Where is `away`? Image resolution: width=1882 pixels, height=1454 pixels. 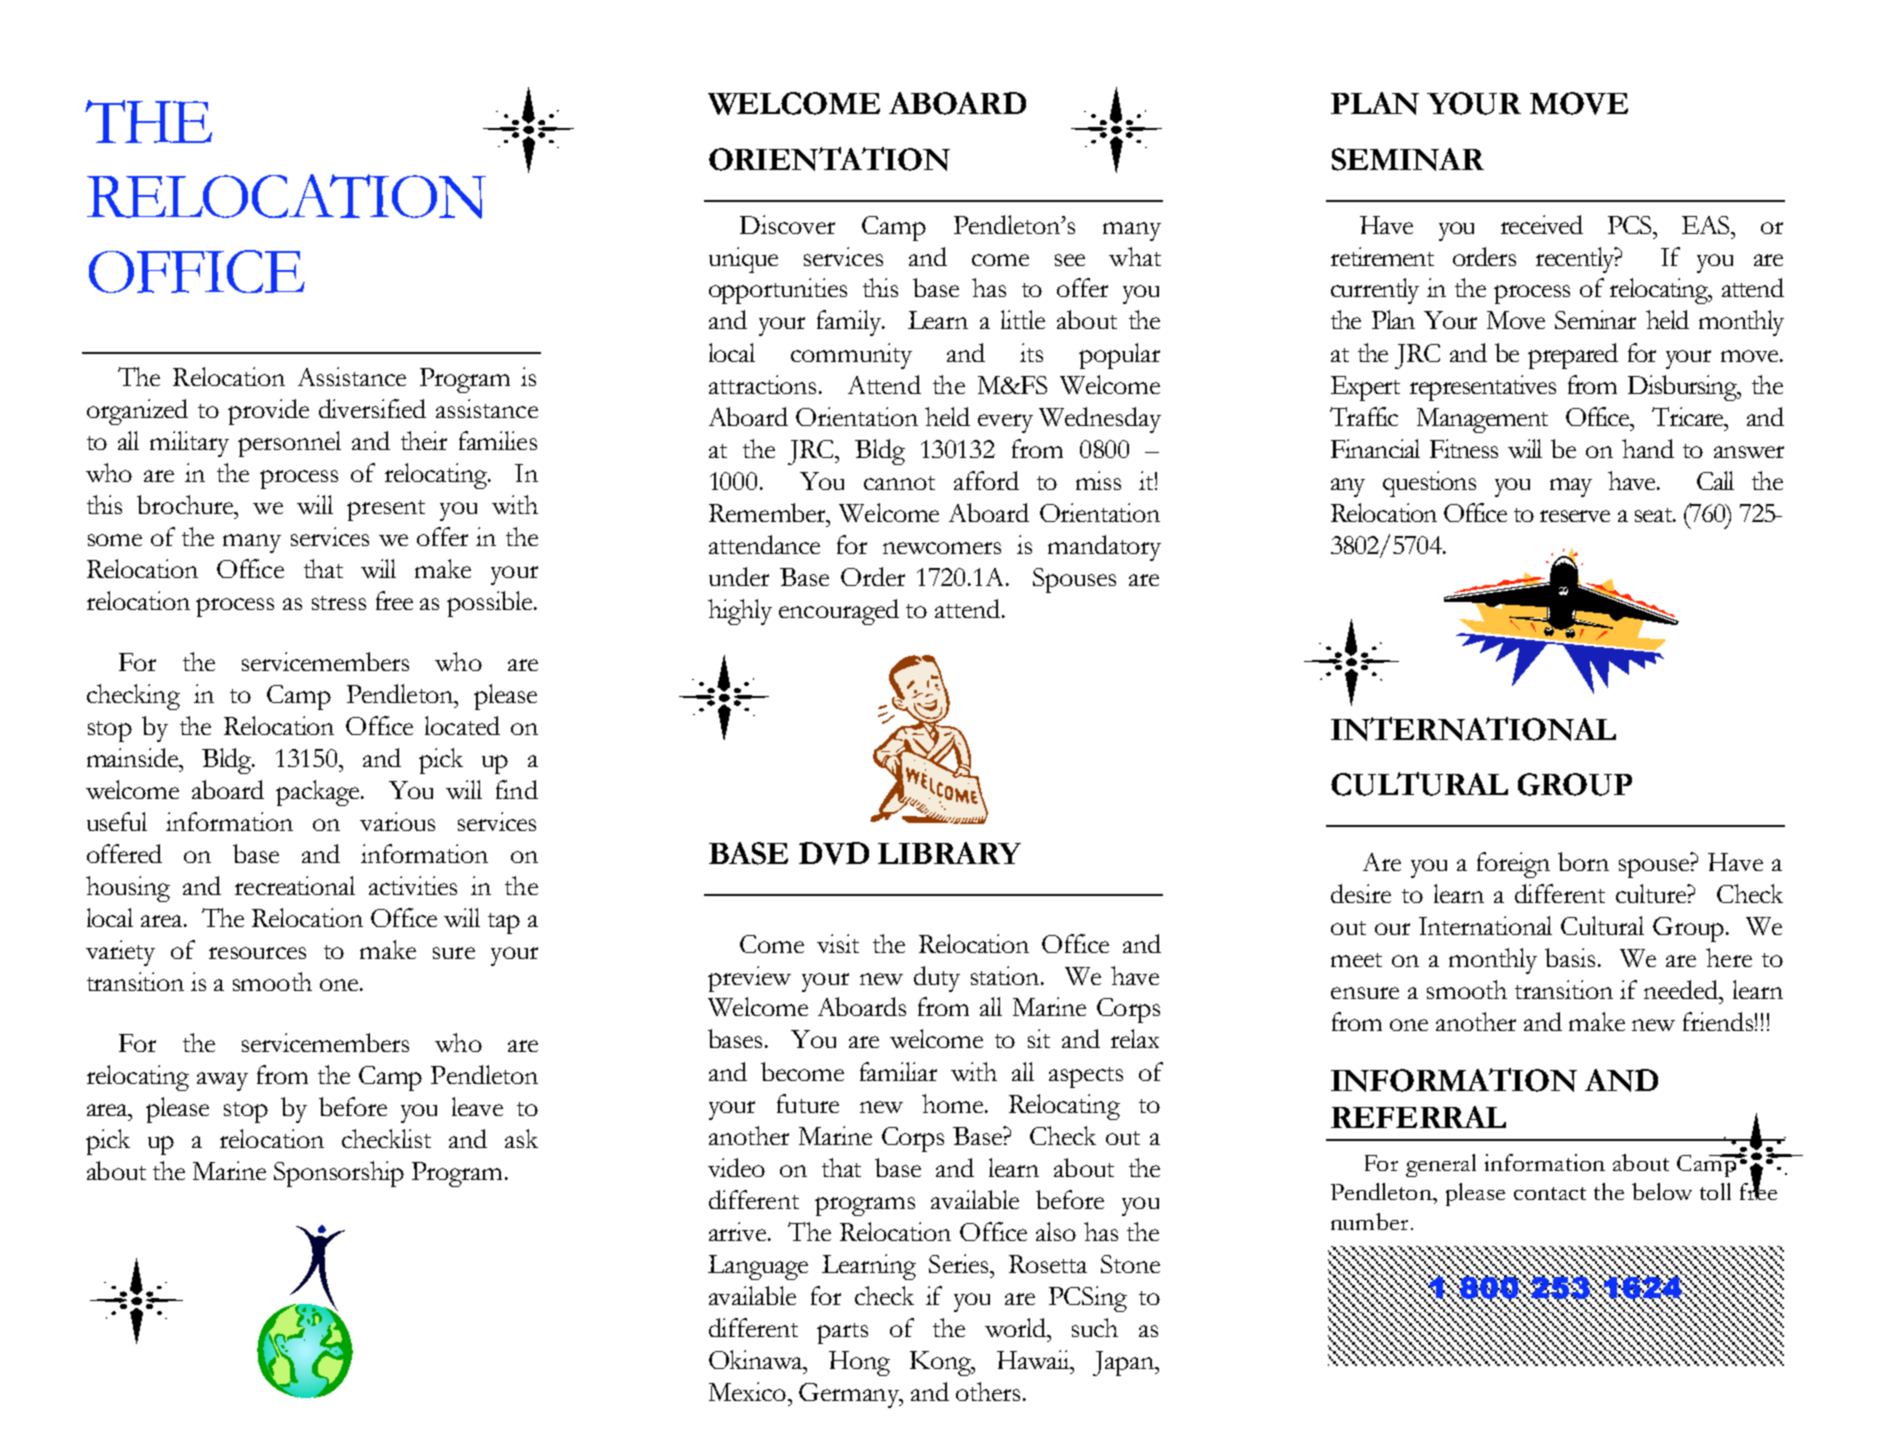
away is located at coordinates (222, 1081).
